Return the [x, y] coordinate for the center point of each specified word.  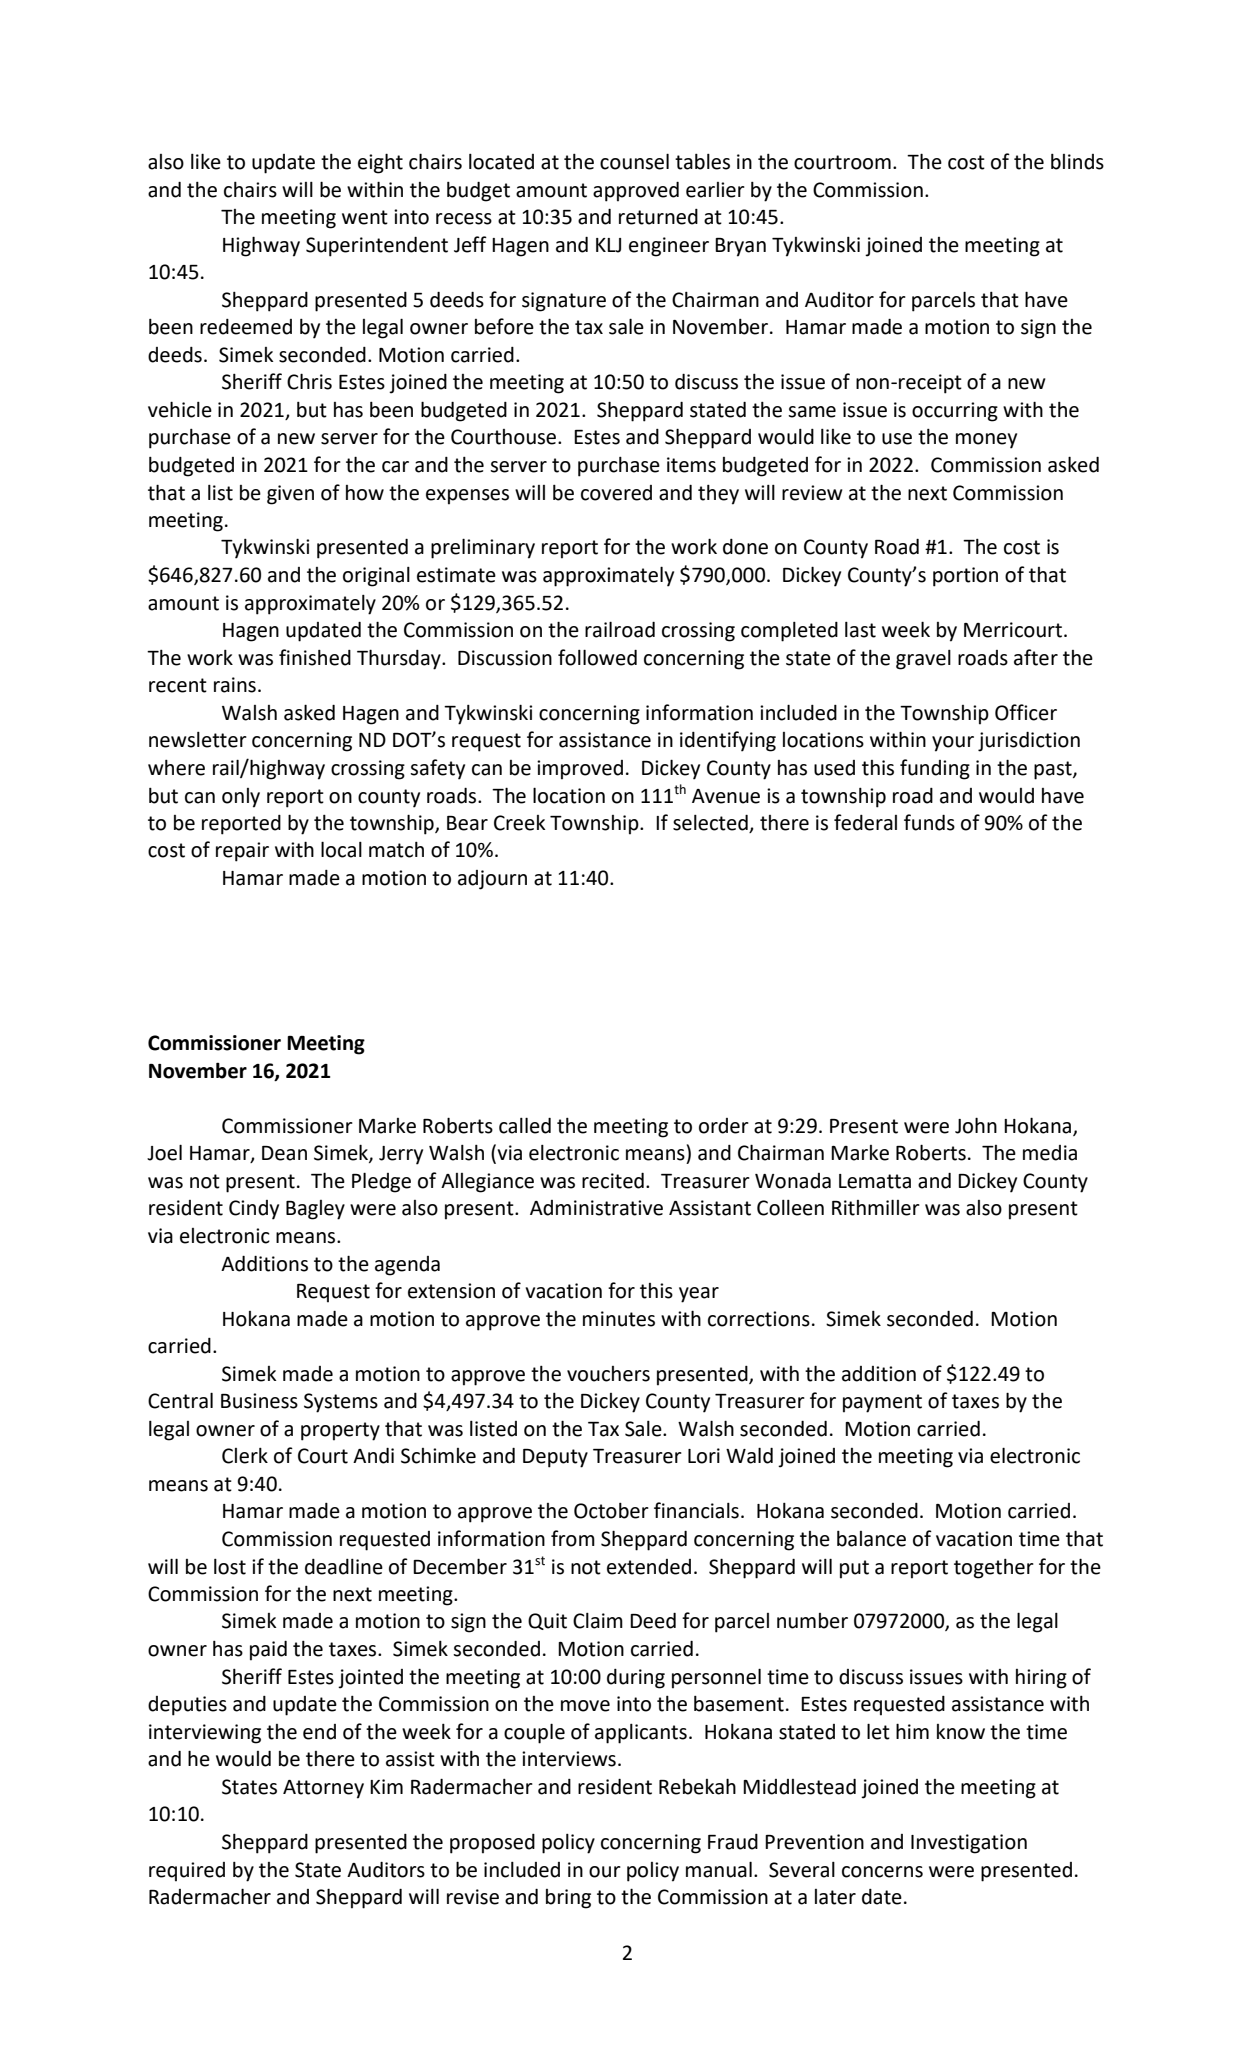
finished [315, 657]
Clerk [245, 1456]
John [976, 1125]
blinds [1077, 162]
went [365, 217]
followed [597, 657]
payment [882, 1403]
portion [965, 577]
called [525, 1125]
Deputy [555, 1458]
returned [658, 217]
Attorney [323, 1789]
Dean [284, 1153]
